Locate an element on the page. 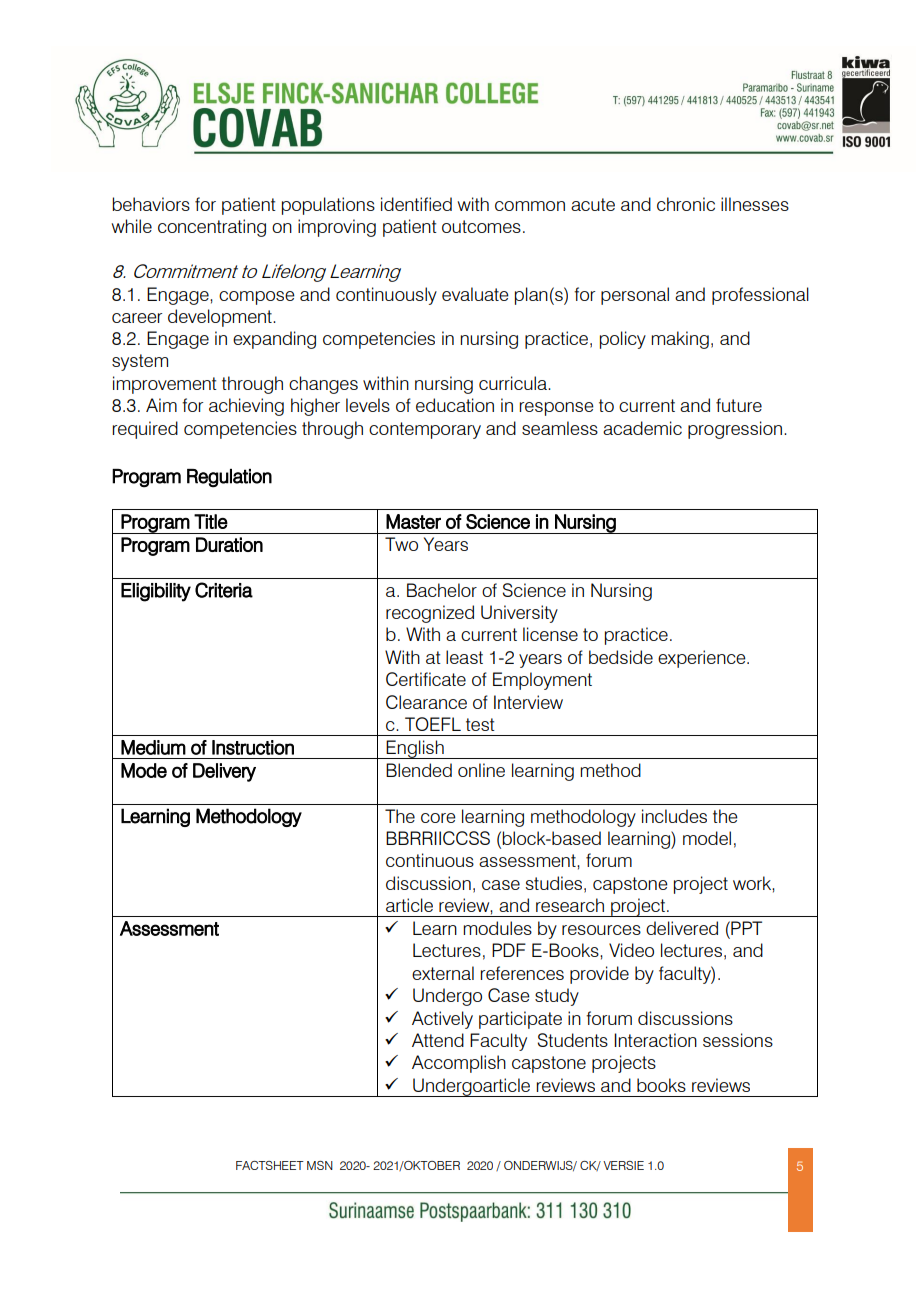 The width and height of the document is (924, 1308). Certificate is located at coordinates (426, 679).
